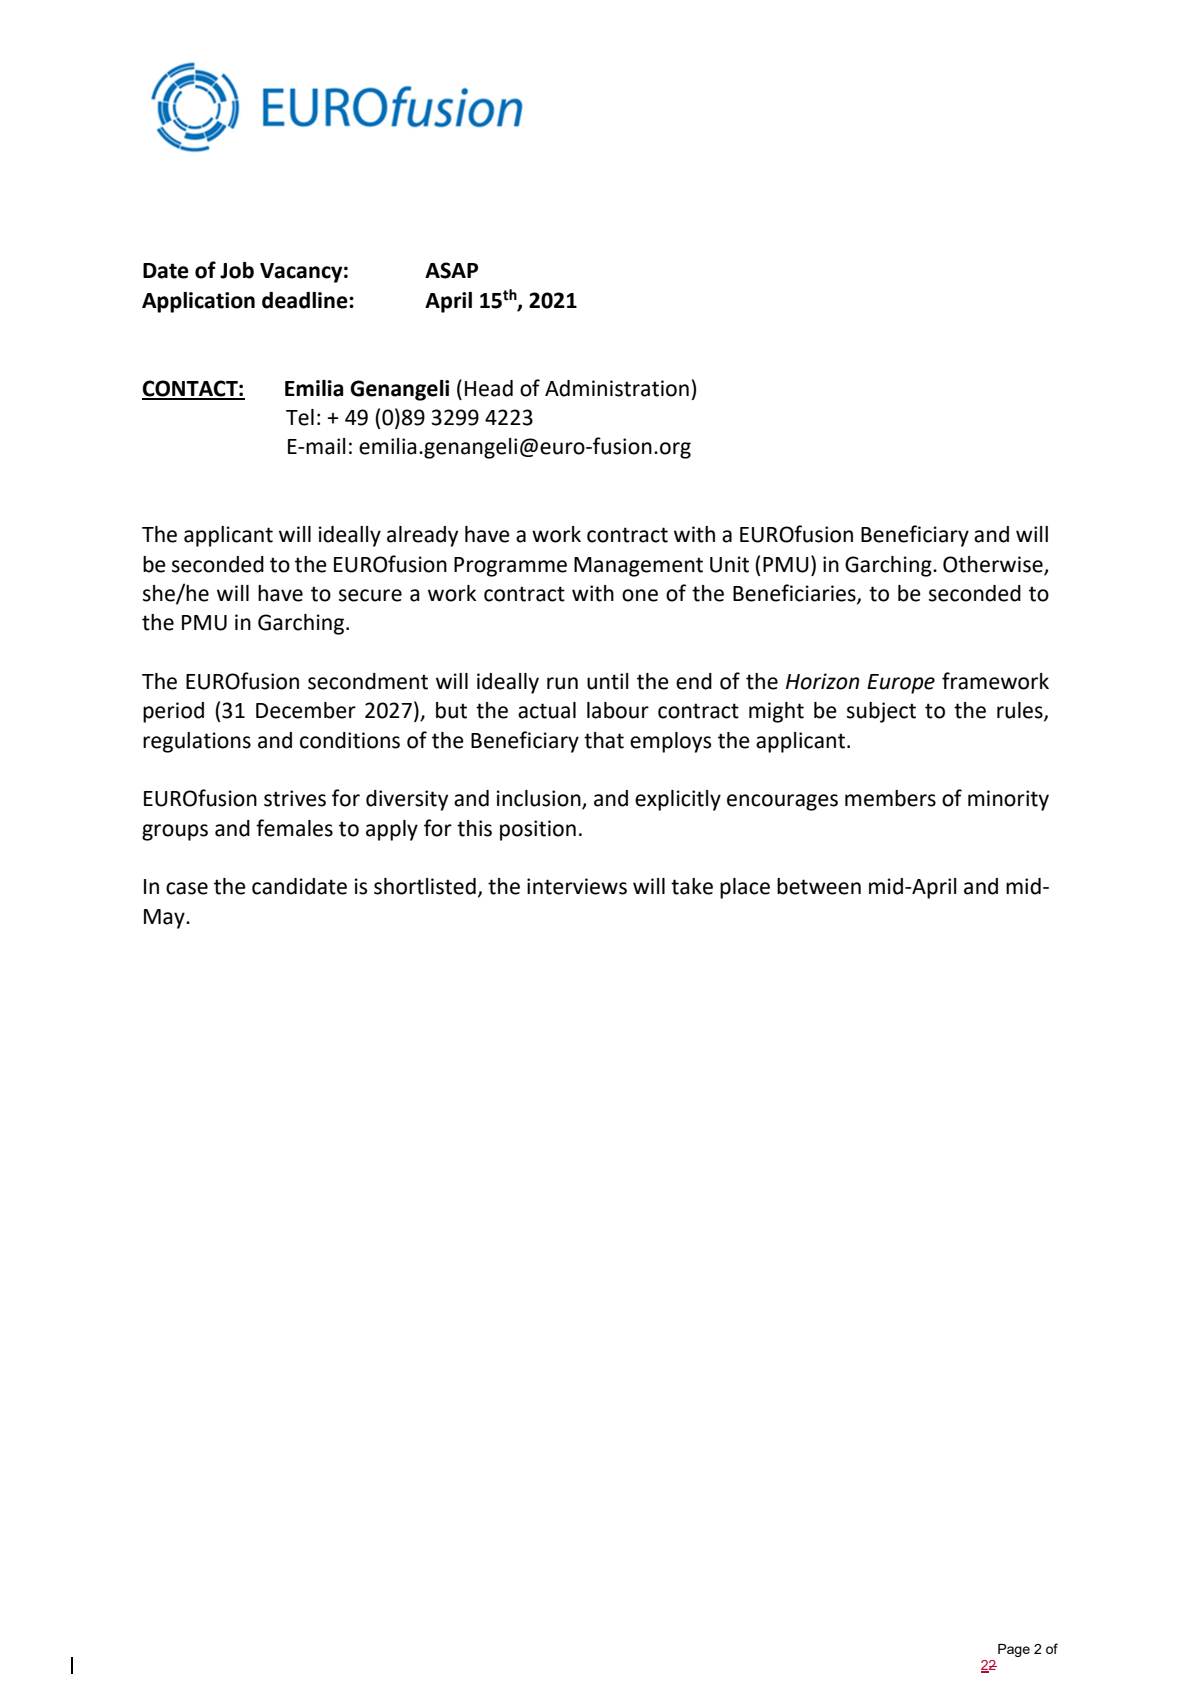 This document has width=1192, height=1686. Describe the element at coordinates (306, 300) in the document. I see `deadline` at that location.
